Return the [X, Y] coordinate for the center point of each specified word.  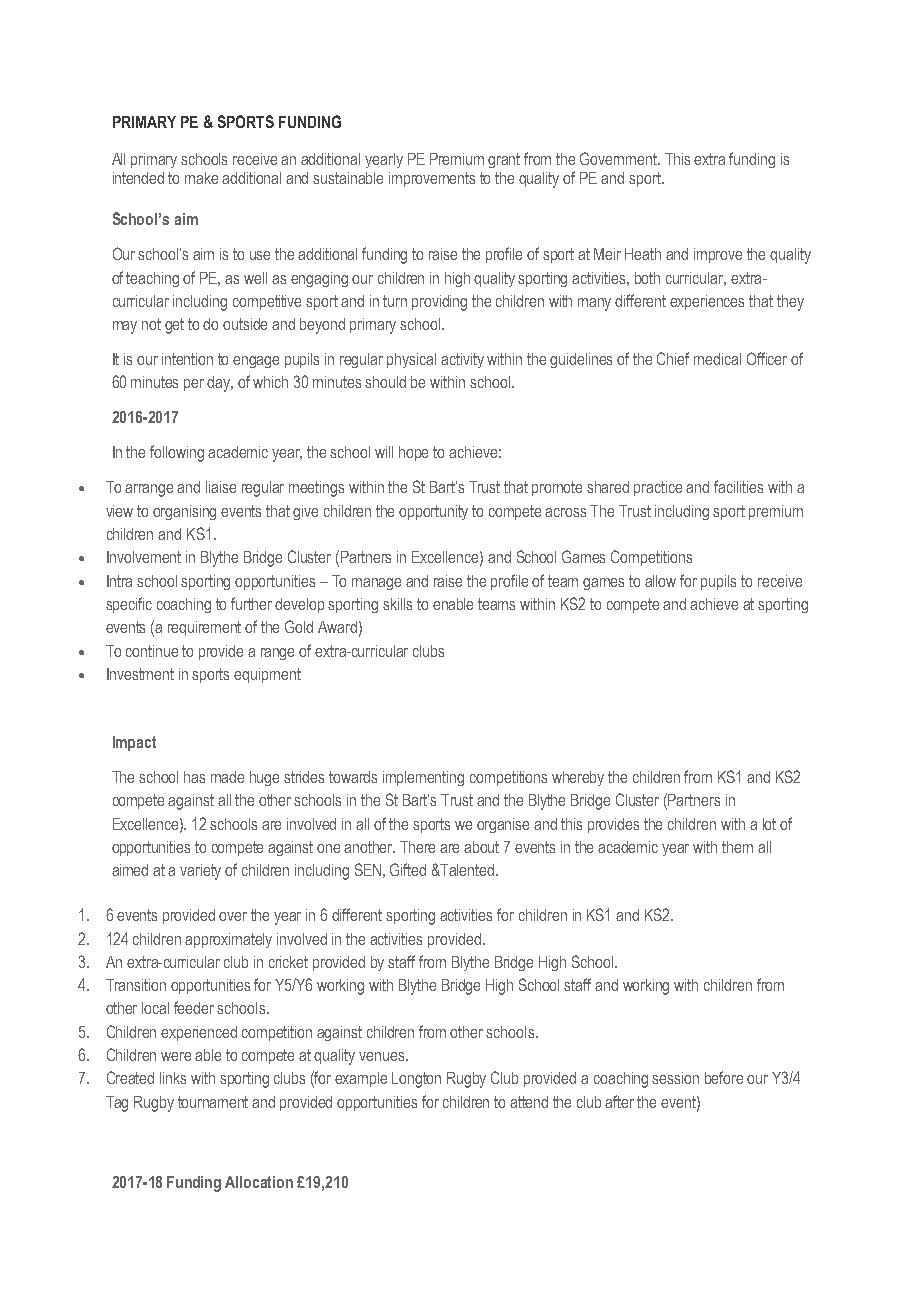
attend [529, 1102]
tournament [213, 1102]
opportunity [433, 512]
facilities [738, 486]
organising [184, 512]
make [201, 178]
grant [504, 160]
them [737, 847]
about [481, 847]
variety [200, 872]
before [724, 1077]
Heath [643, 254]
